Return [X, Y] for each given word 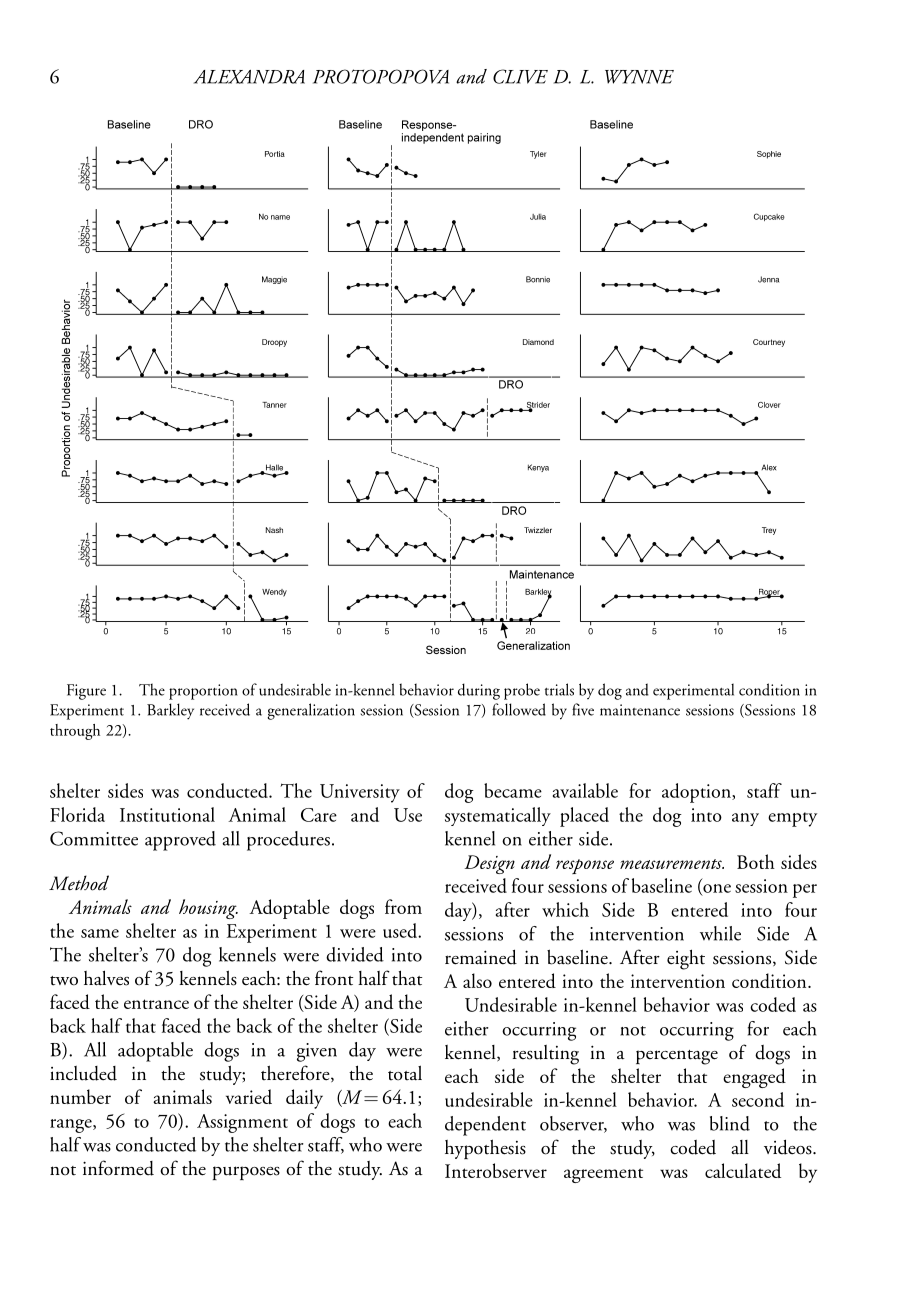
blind [730, 1123]
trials [559, 689]
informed [118, 1168]
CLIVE [520, 76]
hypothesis [485, 1149]
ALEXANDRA [249, 77]
